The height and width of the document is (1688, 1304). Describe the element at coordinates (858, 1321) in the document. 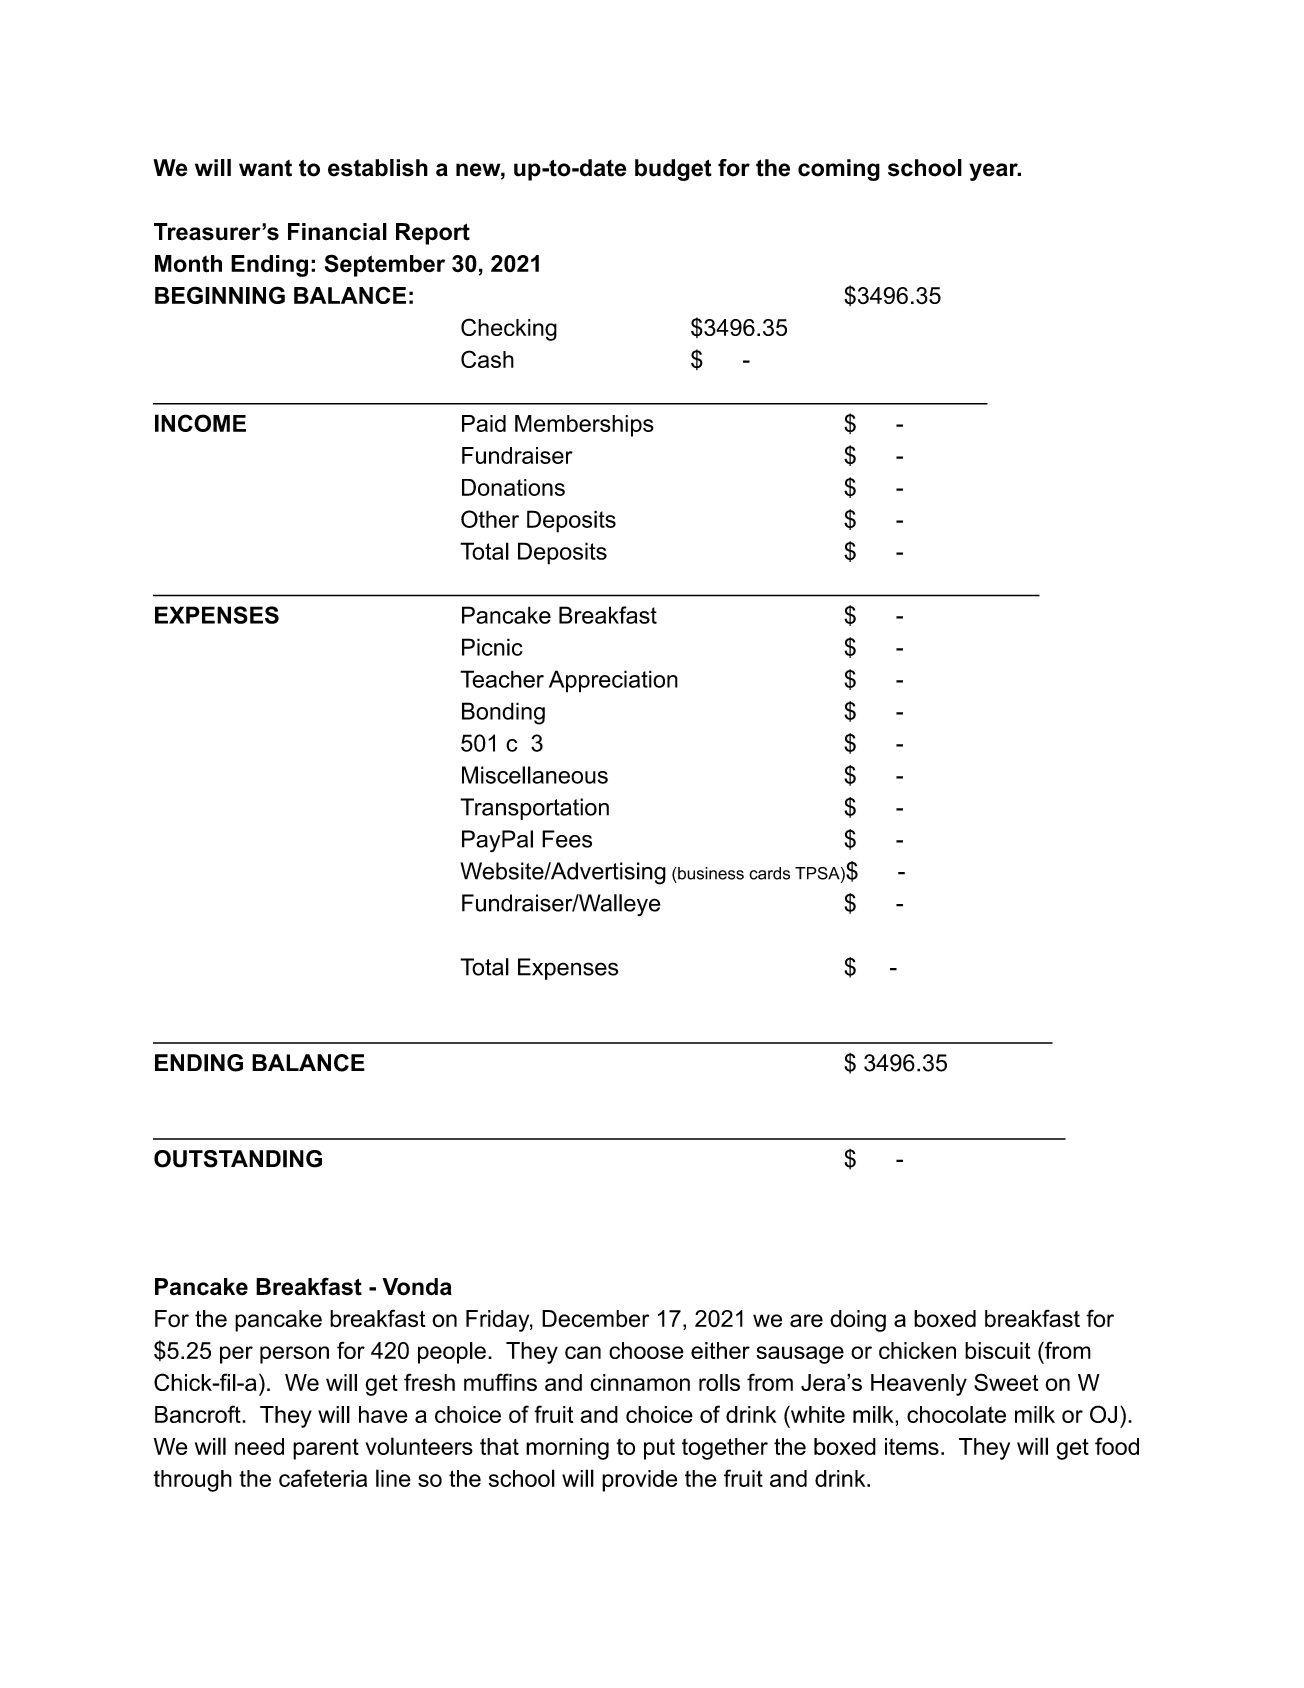

I see `doing` at that location.
